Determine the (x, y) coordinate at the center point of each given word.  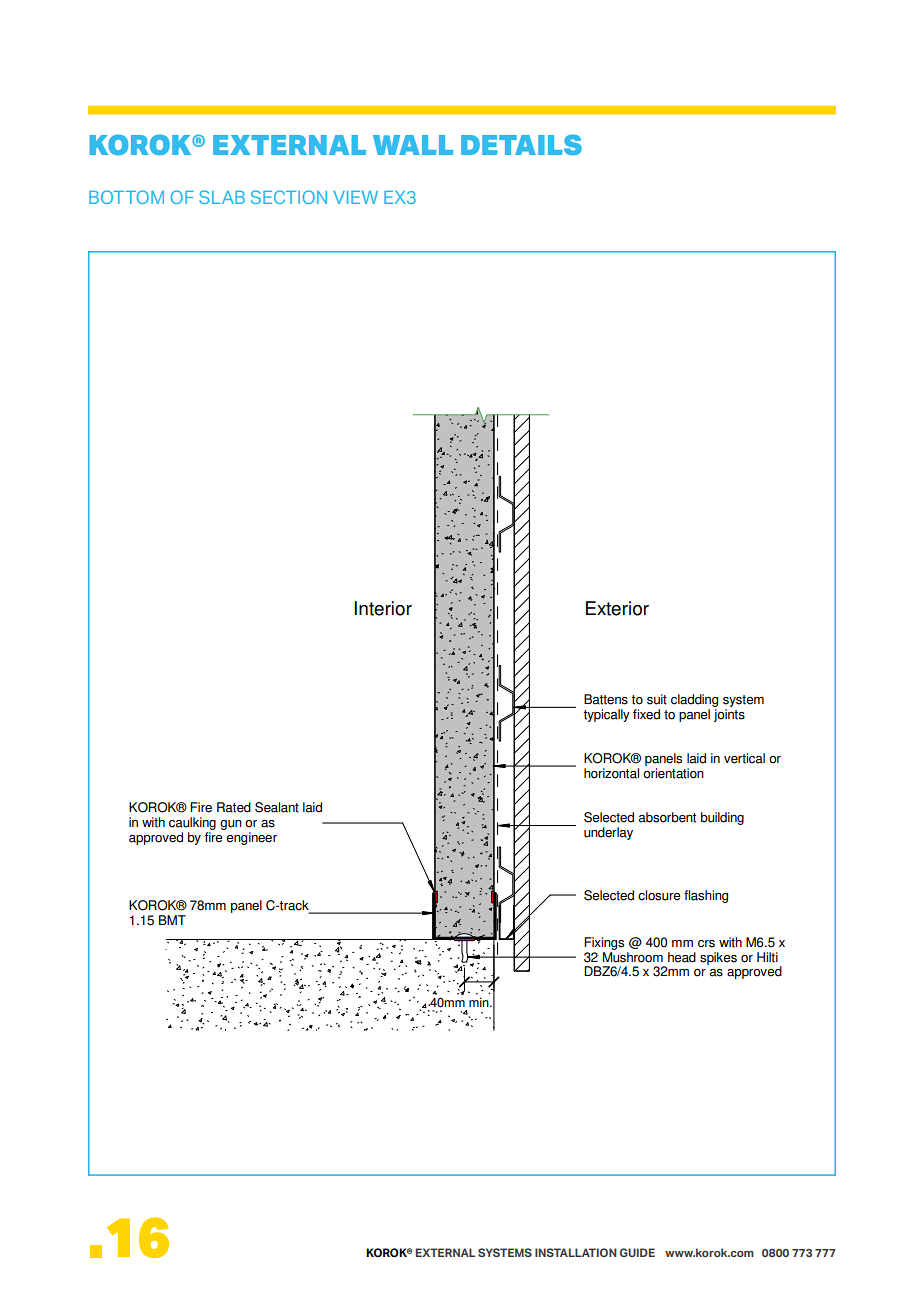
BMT (172, 920)
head (682, 957)
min (480, 1002)
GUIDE (637, 1252)
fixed (646, 714)
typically (606, 715)
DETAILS (521, 144)
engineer (251, 838)
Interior (383, 608)
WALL (413, 145)
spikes (718, 958)
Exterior (617, 608)
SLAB (222, 197)
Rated (234, 807)
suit (657, 699)
